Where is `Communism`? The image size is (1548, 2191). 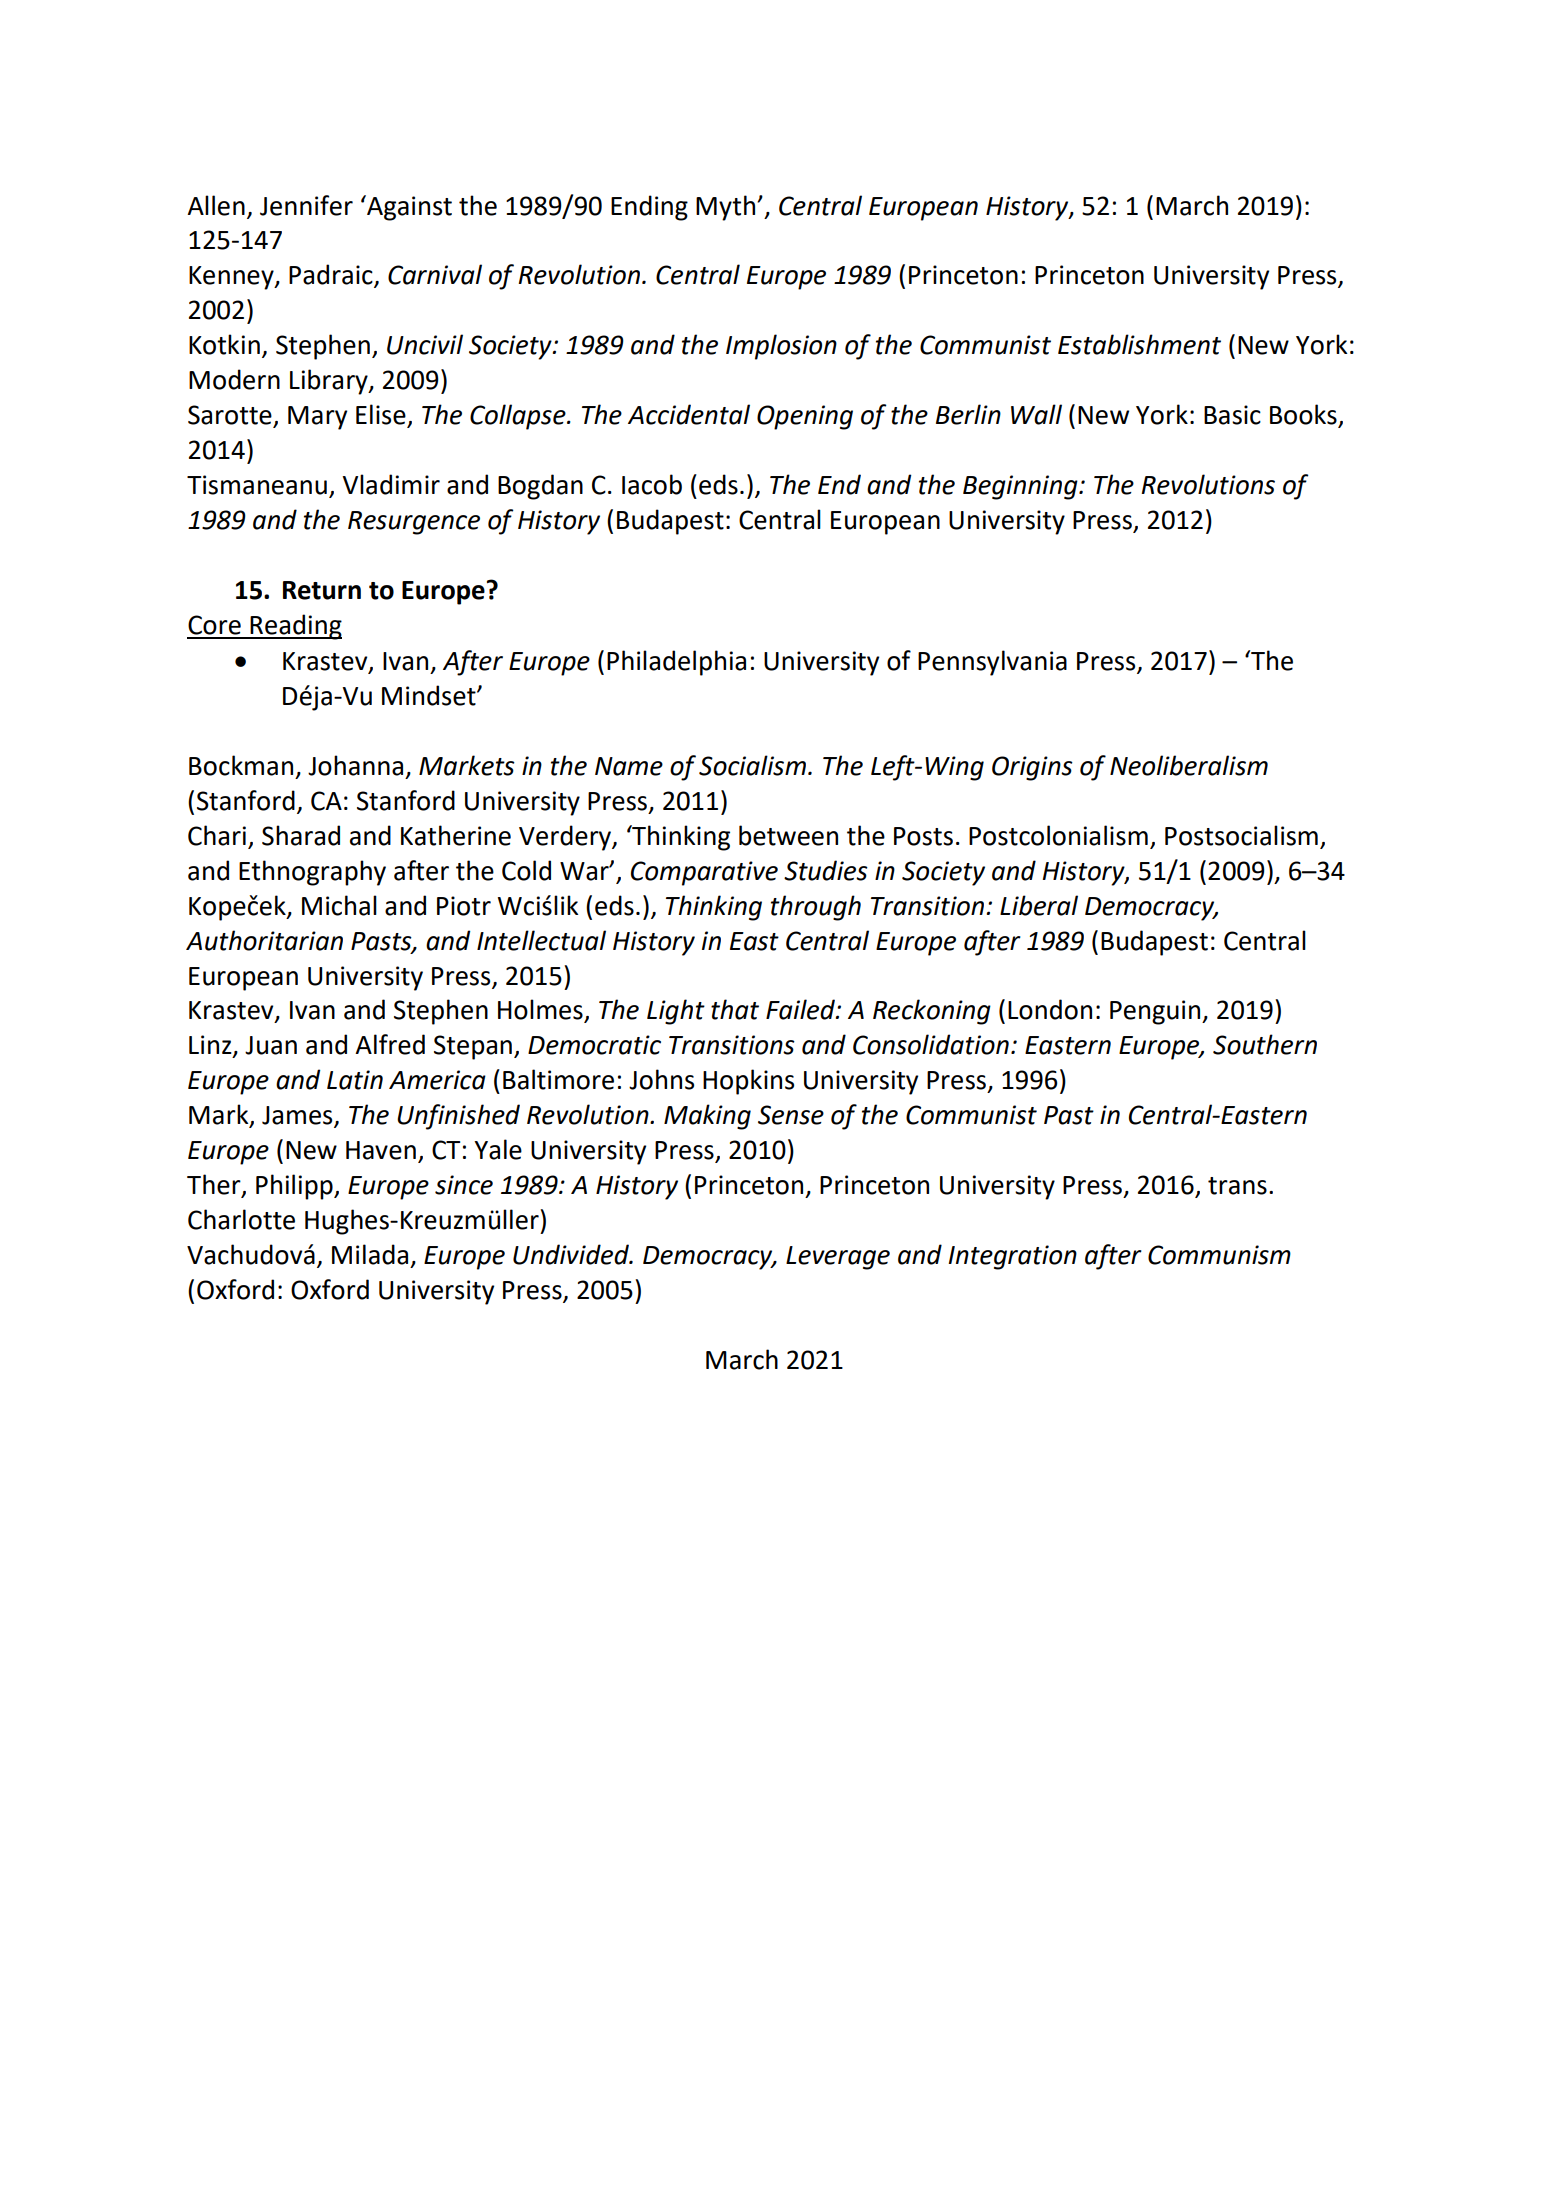 Communism is located at coordinates (1219, 1255).
